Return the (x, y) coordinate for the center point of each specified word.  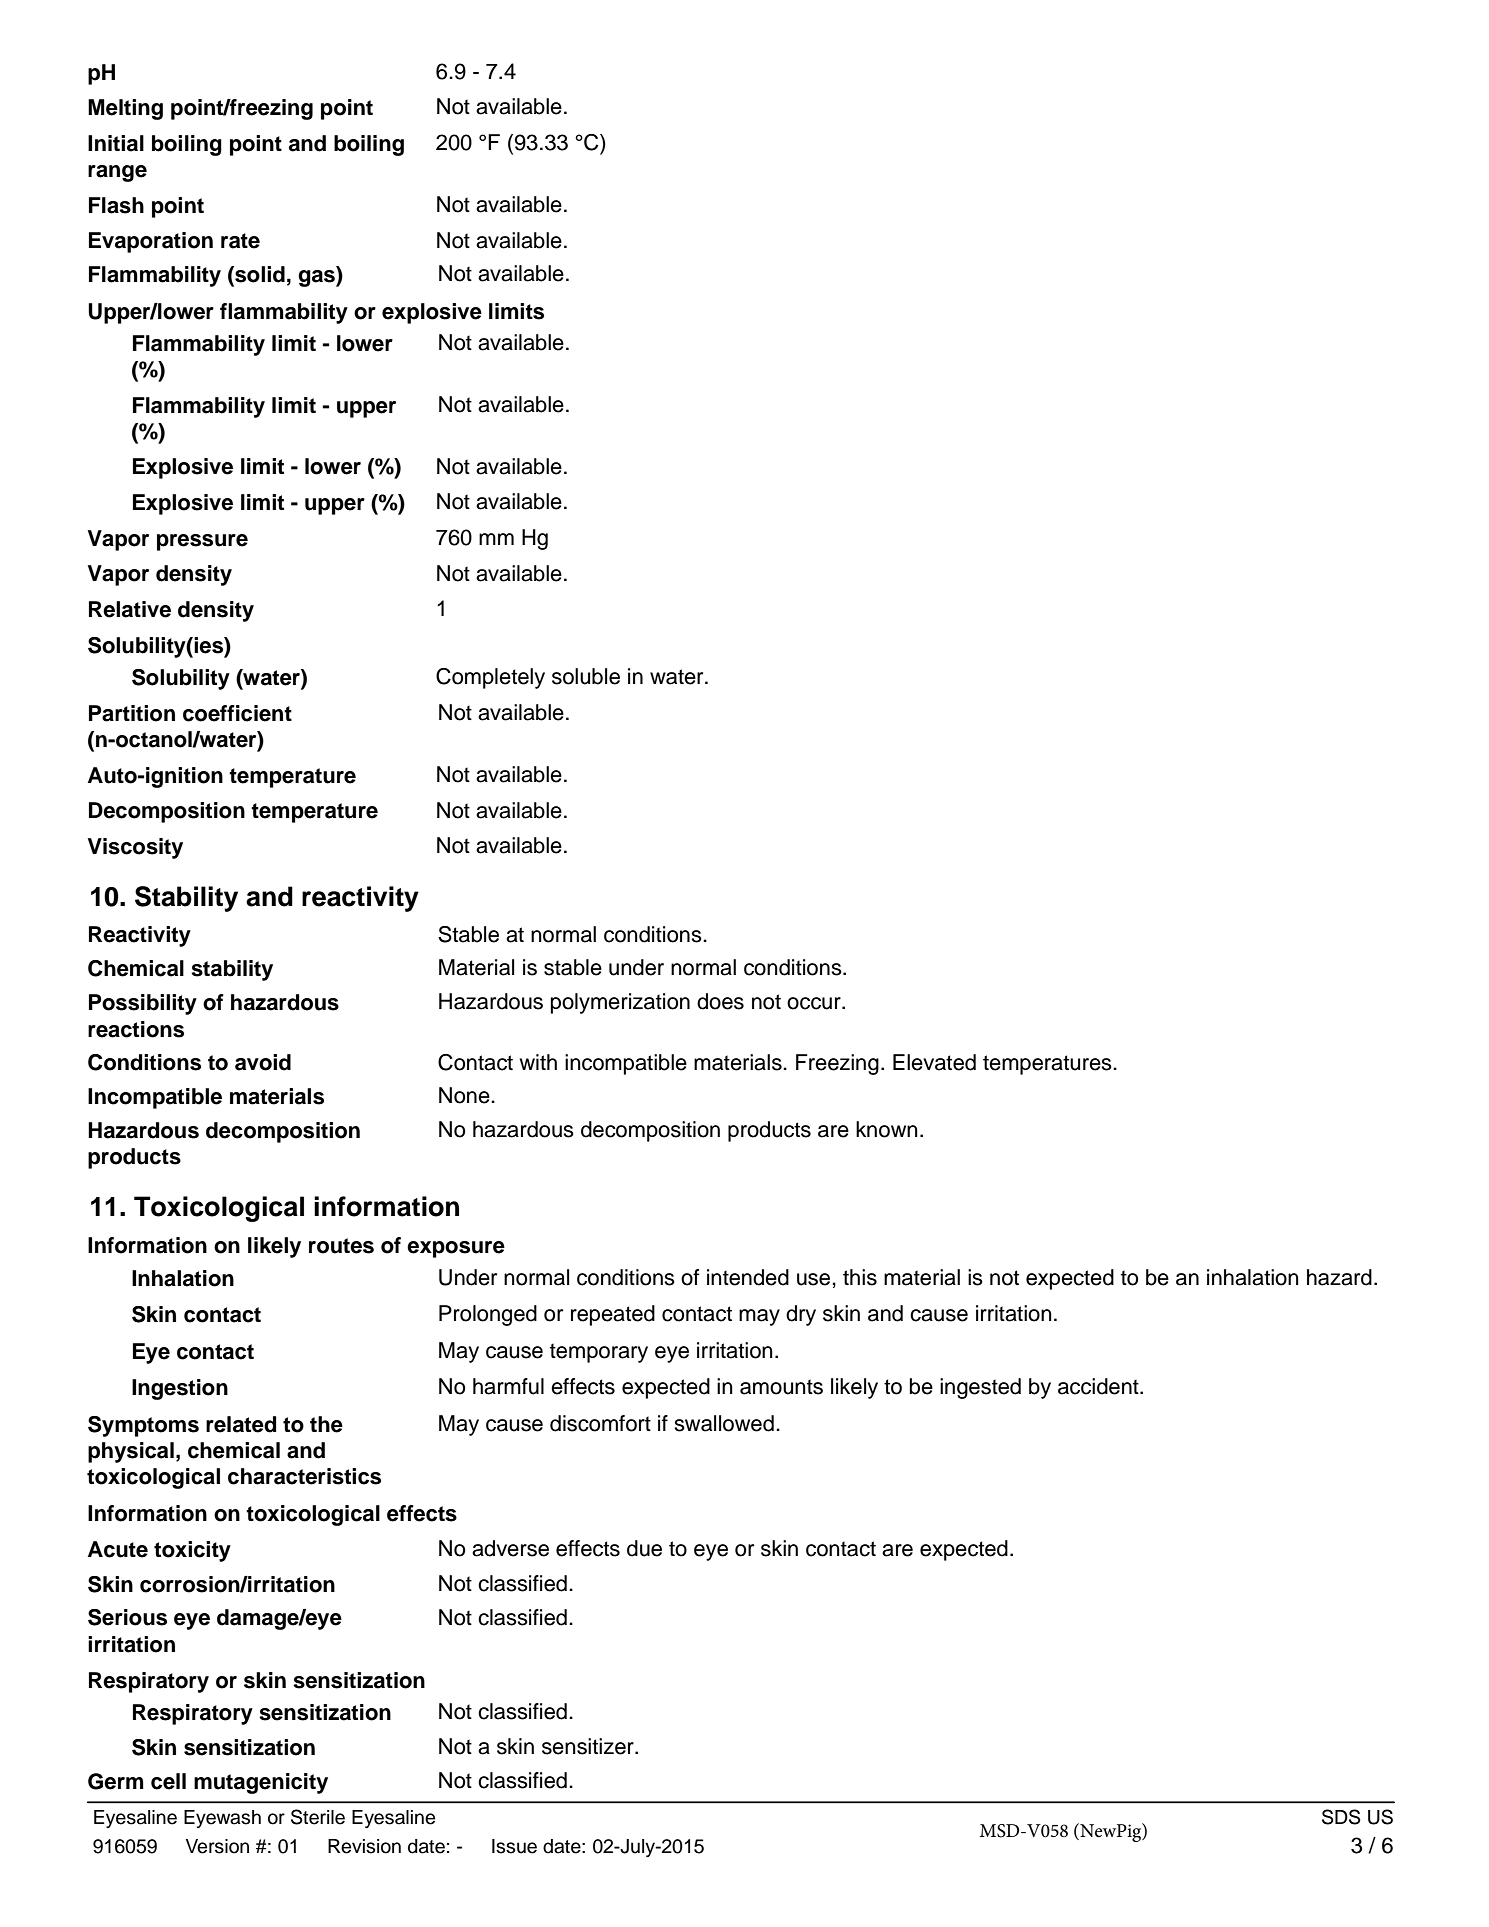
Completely (490, 678)
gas (317, 278)
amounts (781, 1387)
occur (815, 1003)
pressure (202, 542)
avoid (263, 1062)
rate (240, 241)
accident (1099, 1386)
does (720, 1001)
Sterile (318, 1817)
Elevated (934, 1062)
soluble (586, 676)
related (241, 1424)
